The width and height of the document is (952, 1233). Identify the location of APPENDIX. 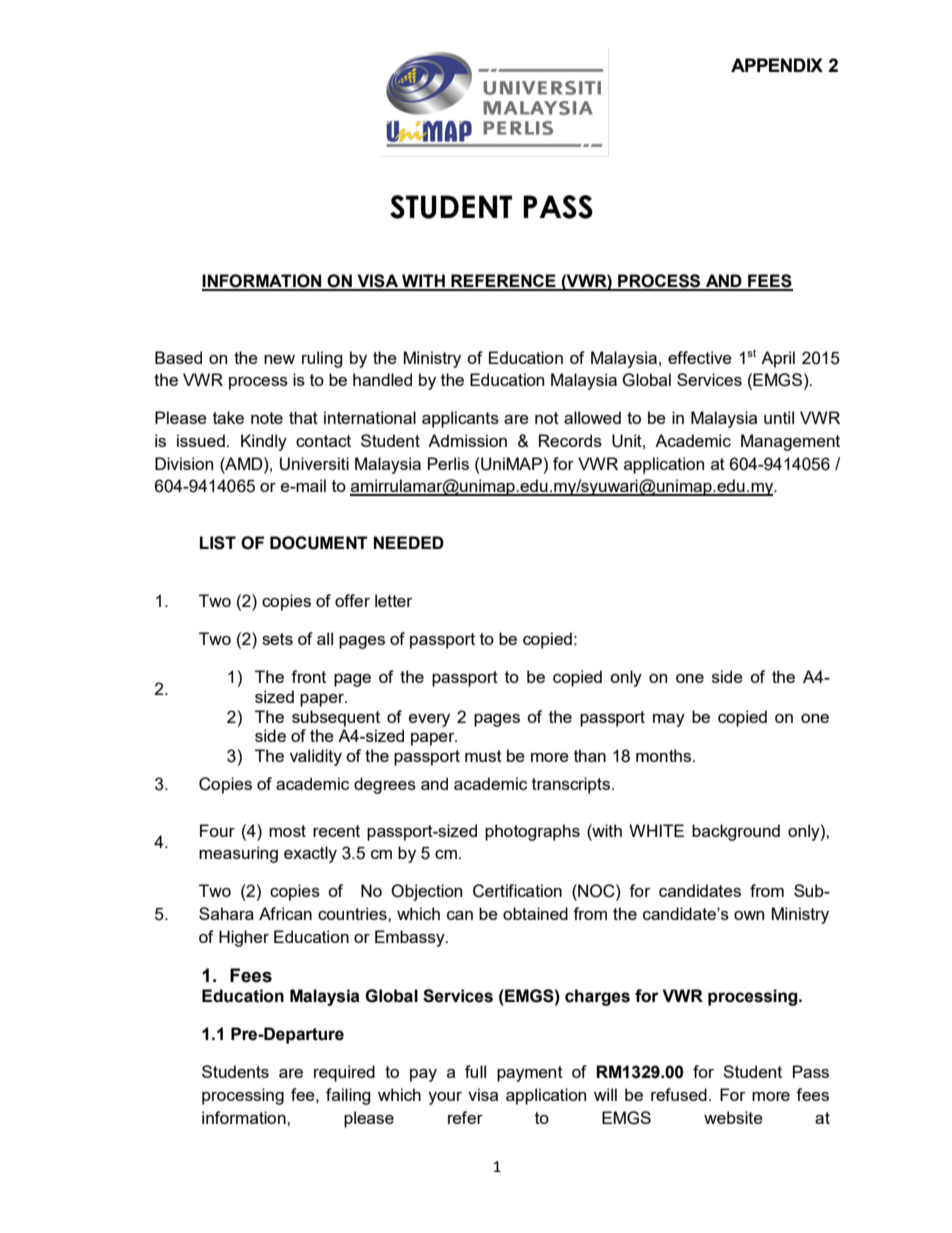
(777, 65).
